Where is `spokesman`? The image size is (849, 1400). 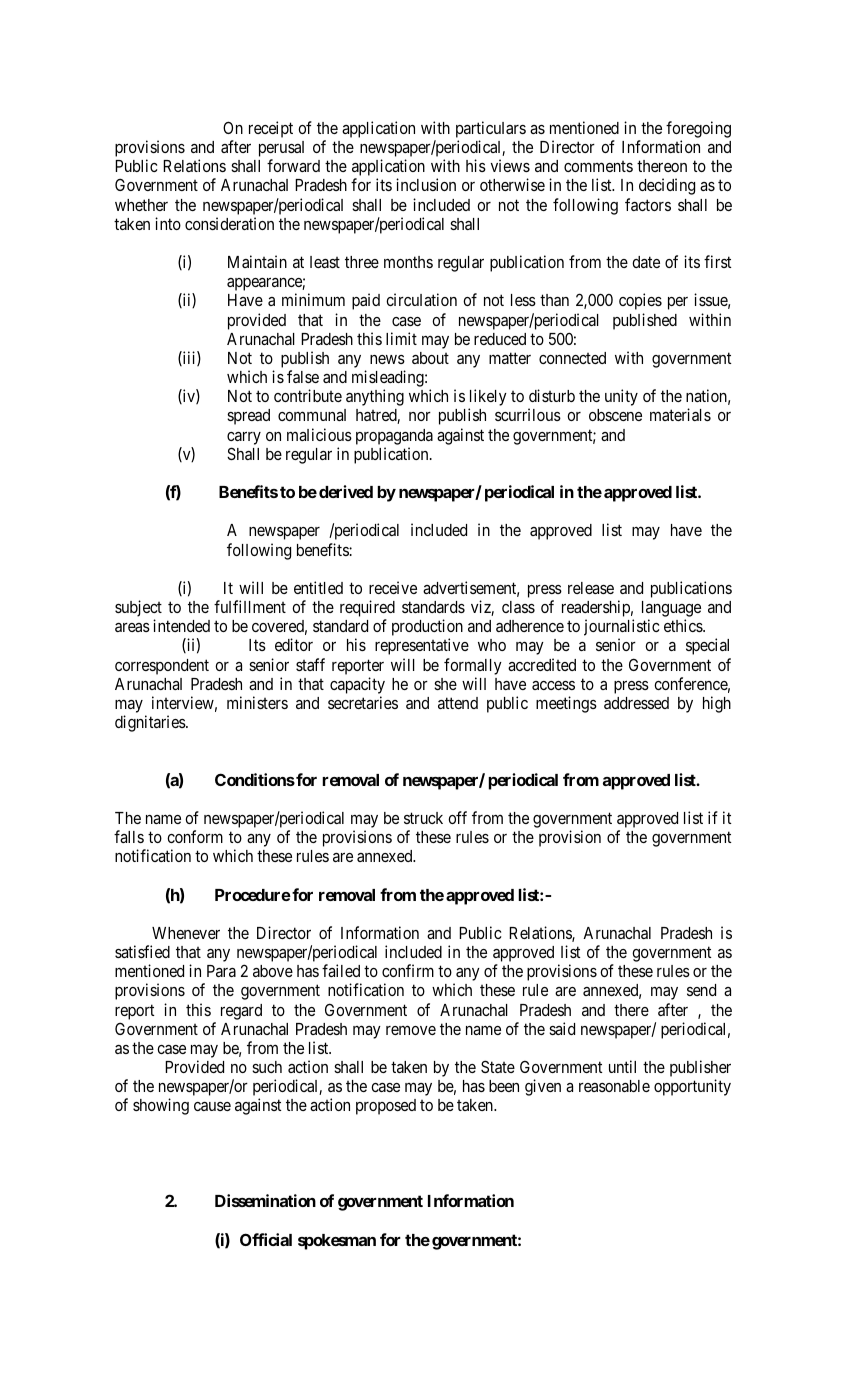
spokesman is located at coordinates (337, 1242).
